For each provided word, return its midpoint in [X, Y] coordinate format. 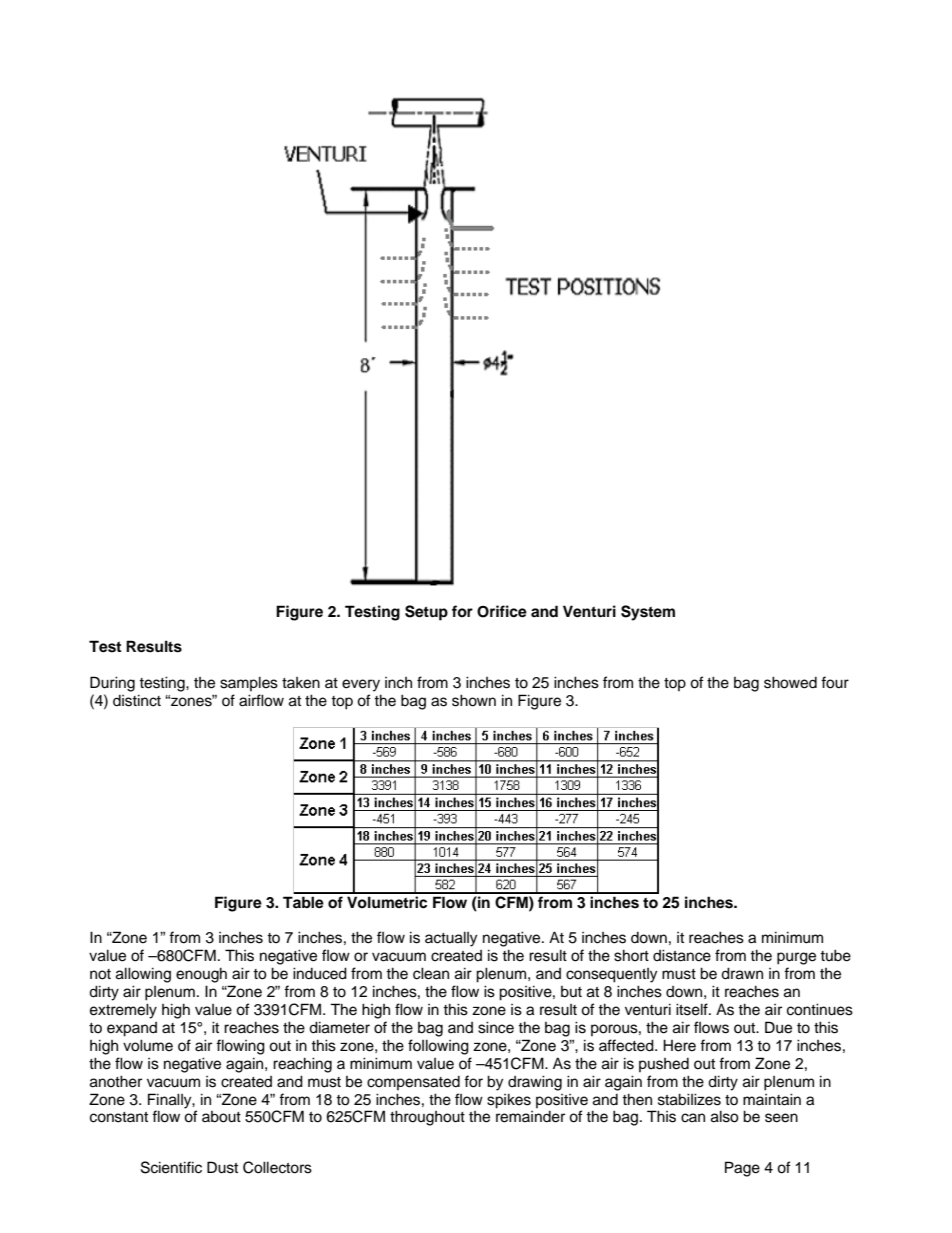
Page [742, 1169]
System [648, 613]
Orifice [502, 611]
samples [249, 683]
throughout [427, 1118]
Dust [222, 1167]
